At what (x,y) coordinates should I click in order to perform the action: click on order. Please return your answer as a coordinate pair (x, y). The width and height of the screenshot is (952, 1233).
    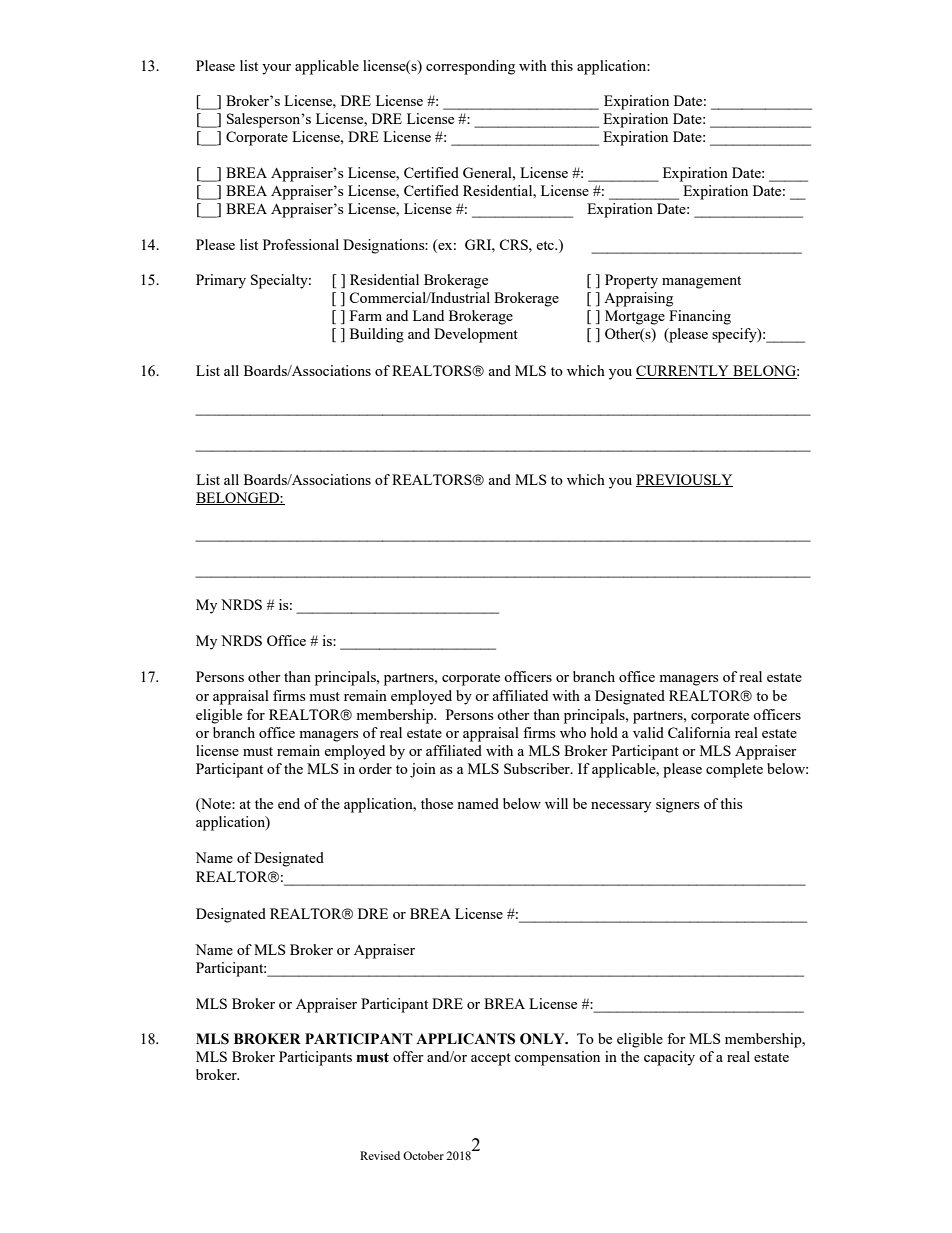
    Looking at the image, I should click on (375, 768).
